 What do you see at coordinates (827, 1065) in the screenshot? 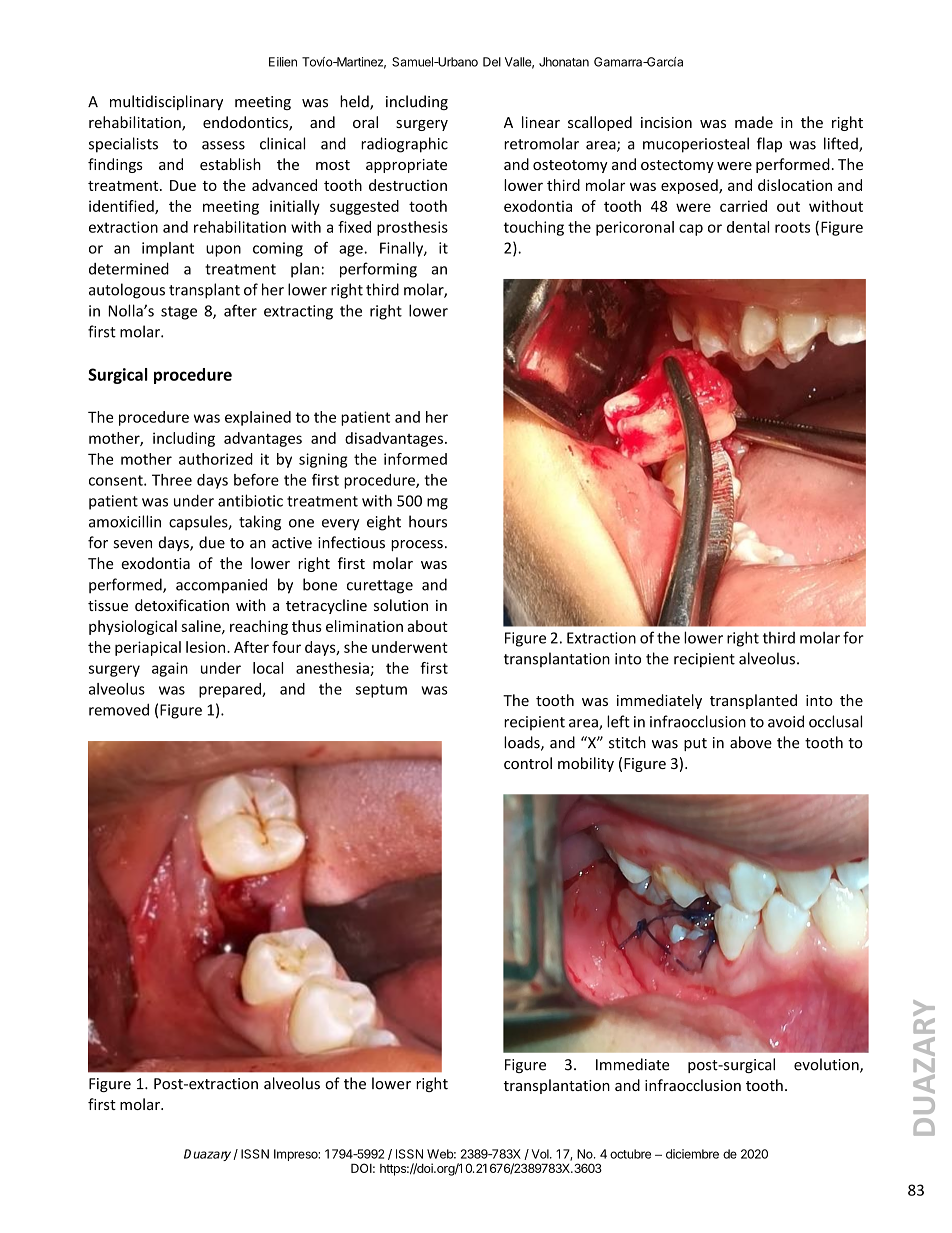
I see `evolution` at bounding box center [827, 1065].
